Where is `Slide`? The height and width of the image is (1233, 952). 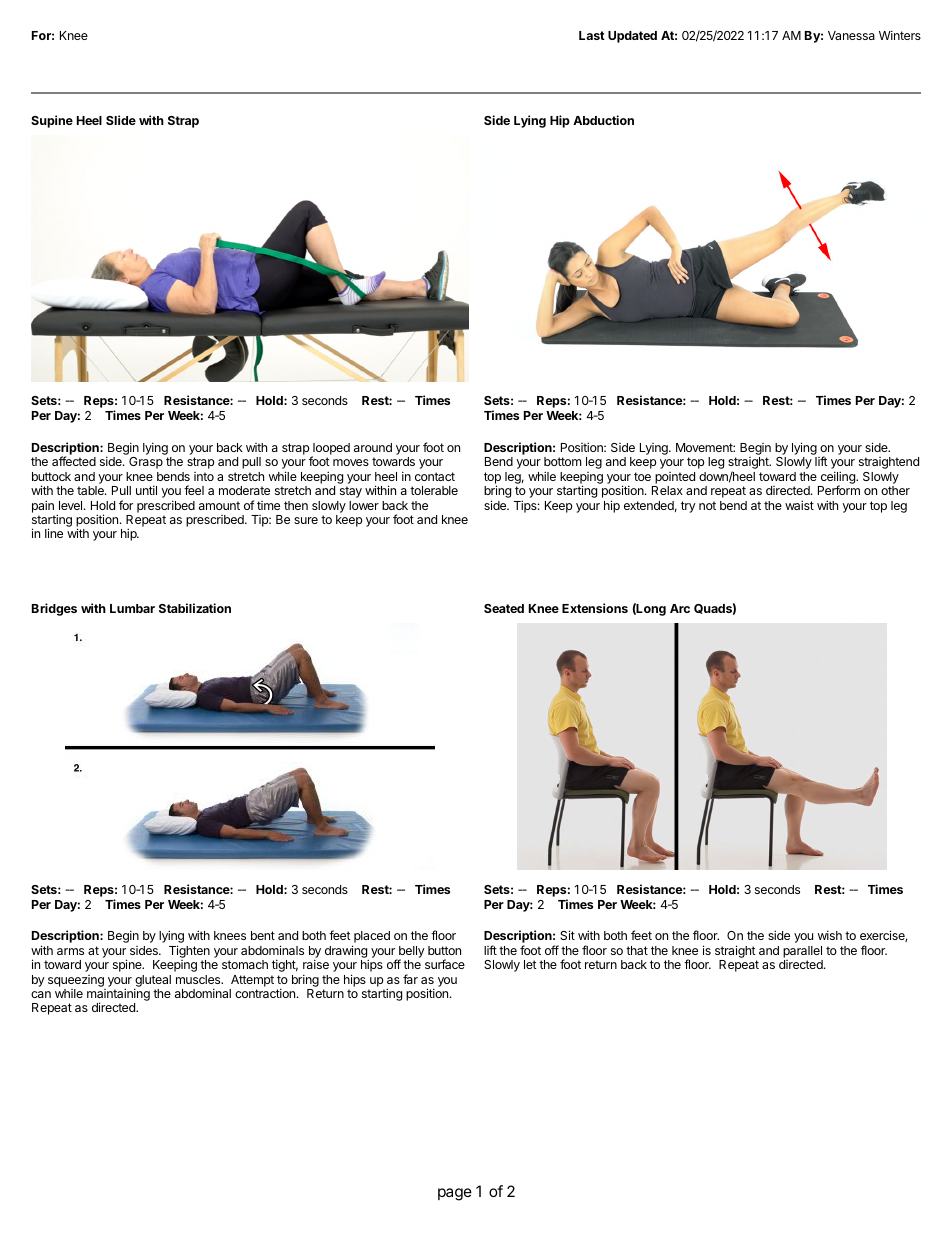
Slide is located at coordinates (121, 120).
